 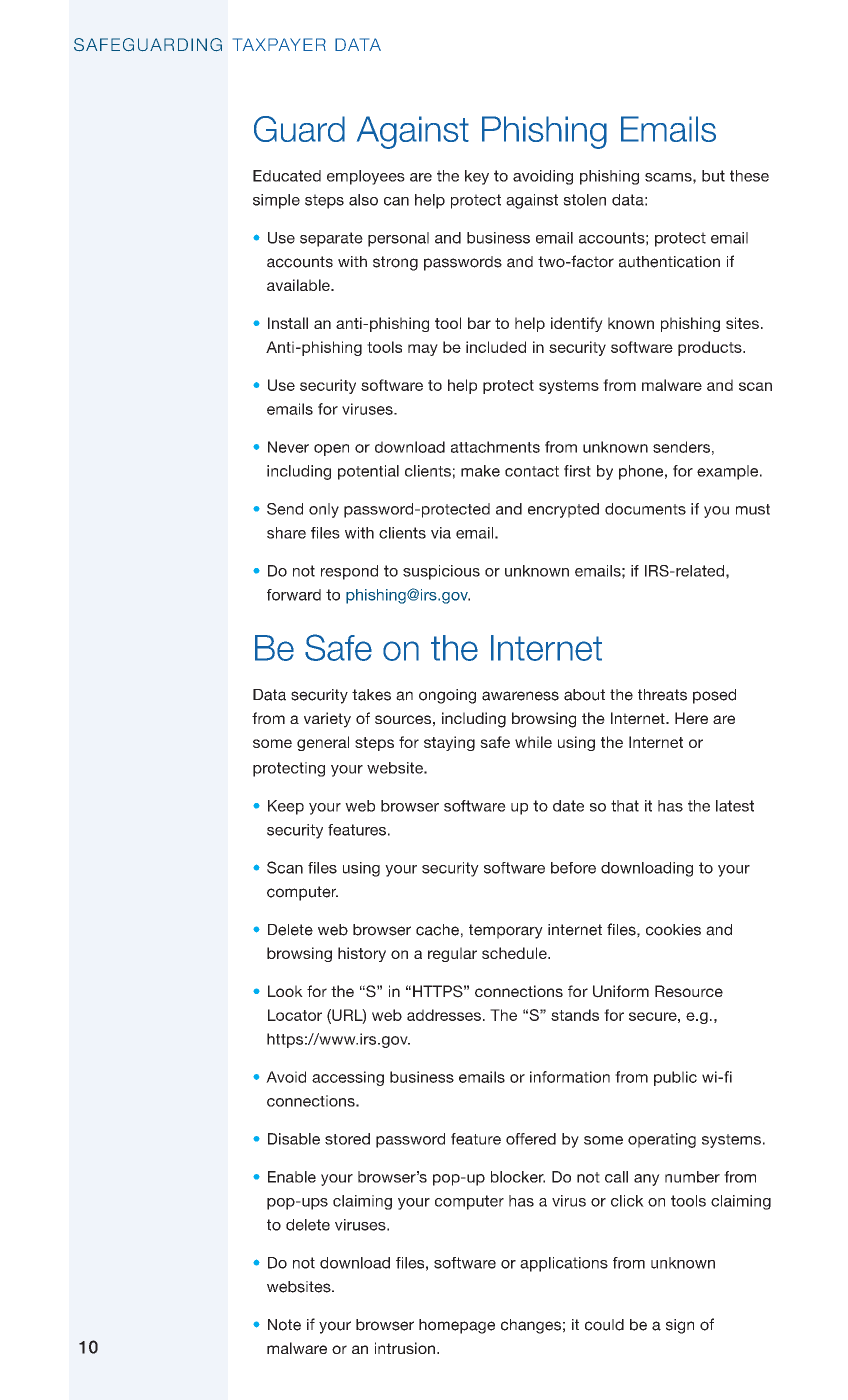 I want to click on Here, so click(x=691, y=718).
